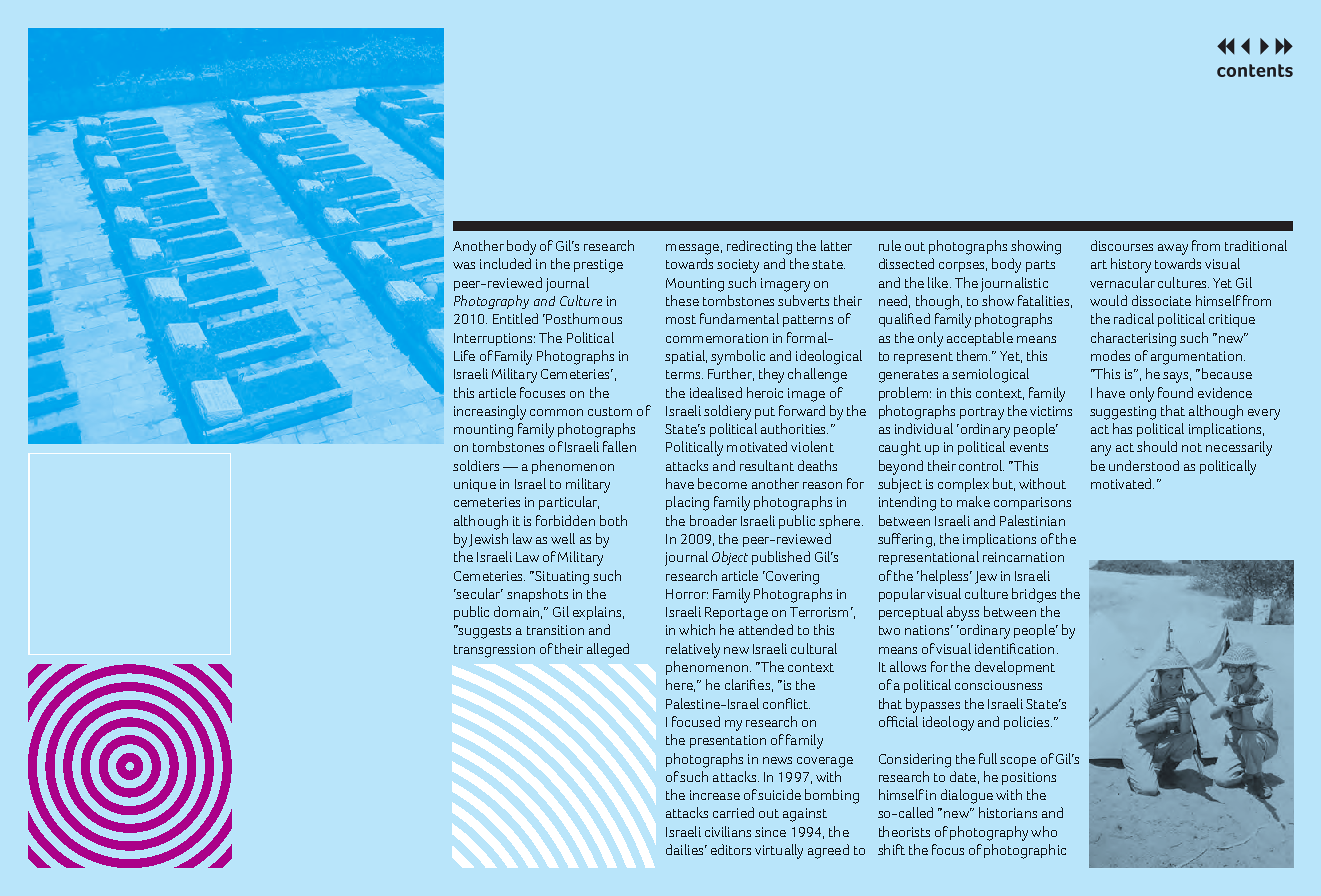  I want to click on should, so click(1157, 446).
